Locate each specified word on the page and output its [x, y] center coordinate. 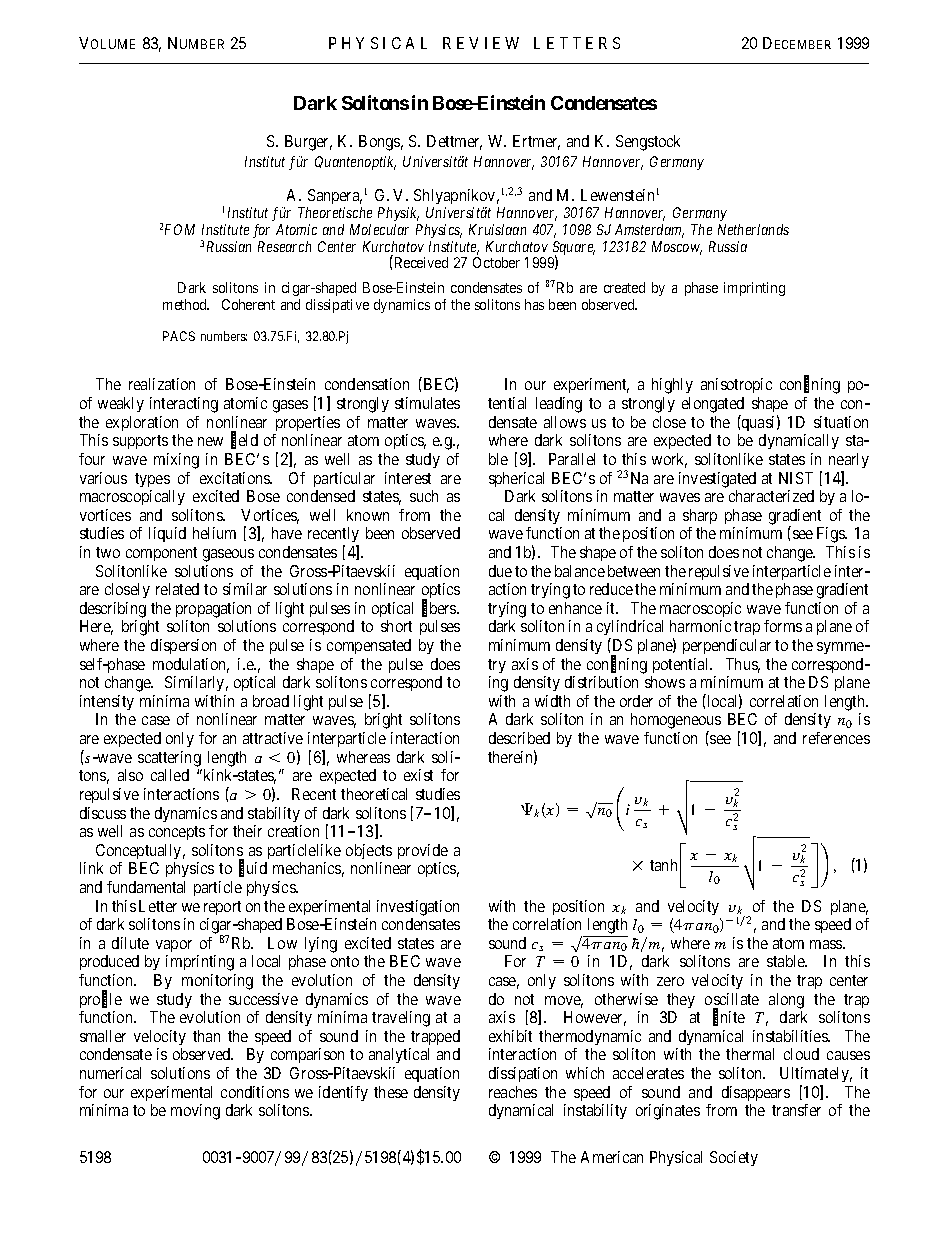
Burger [308, 143]
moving [195, 1112]
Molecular [379, 229]
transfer [796, 1110]
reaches [513, 1092]
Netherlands [753, 229]
